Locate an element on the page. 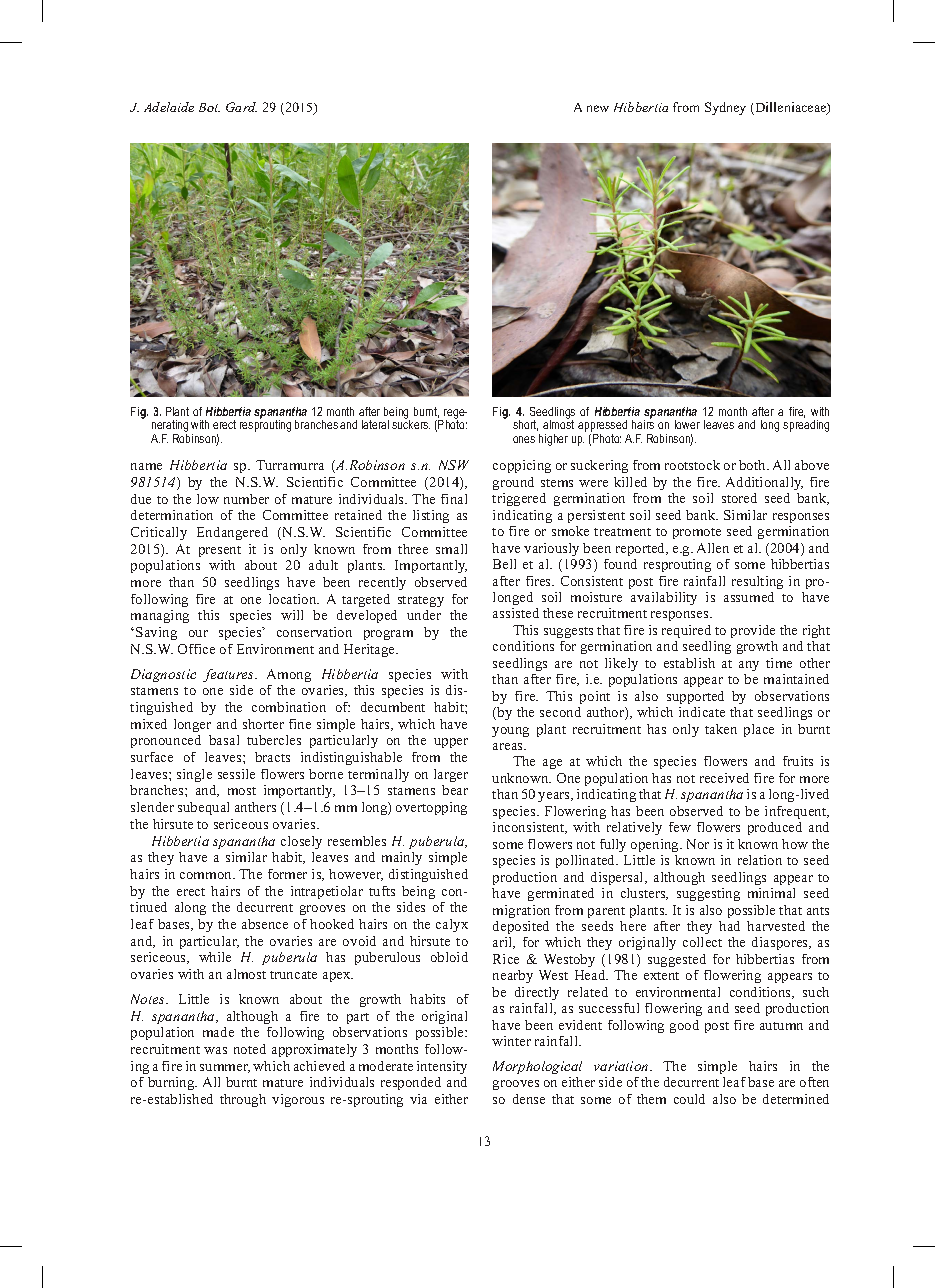 The width and height of the document is (935, 1288). number is located at coordinates (246, 499).
